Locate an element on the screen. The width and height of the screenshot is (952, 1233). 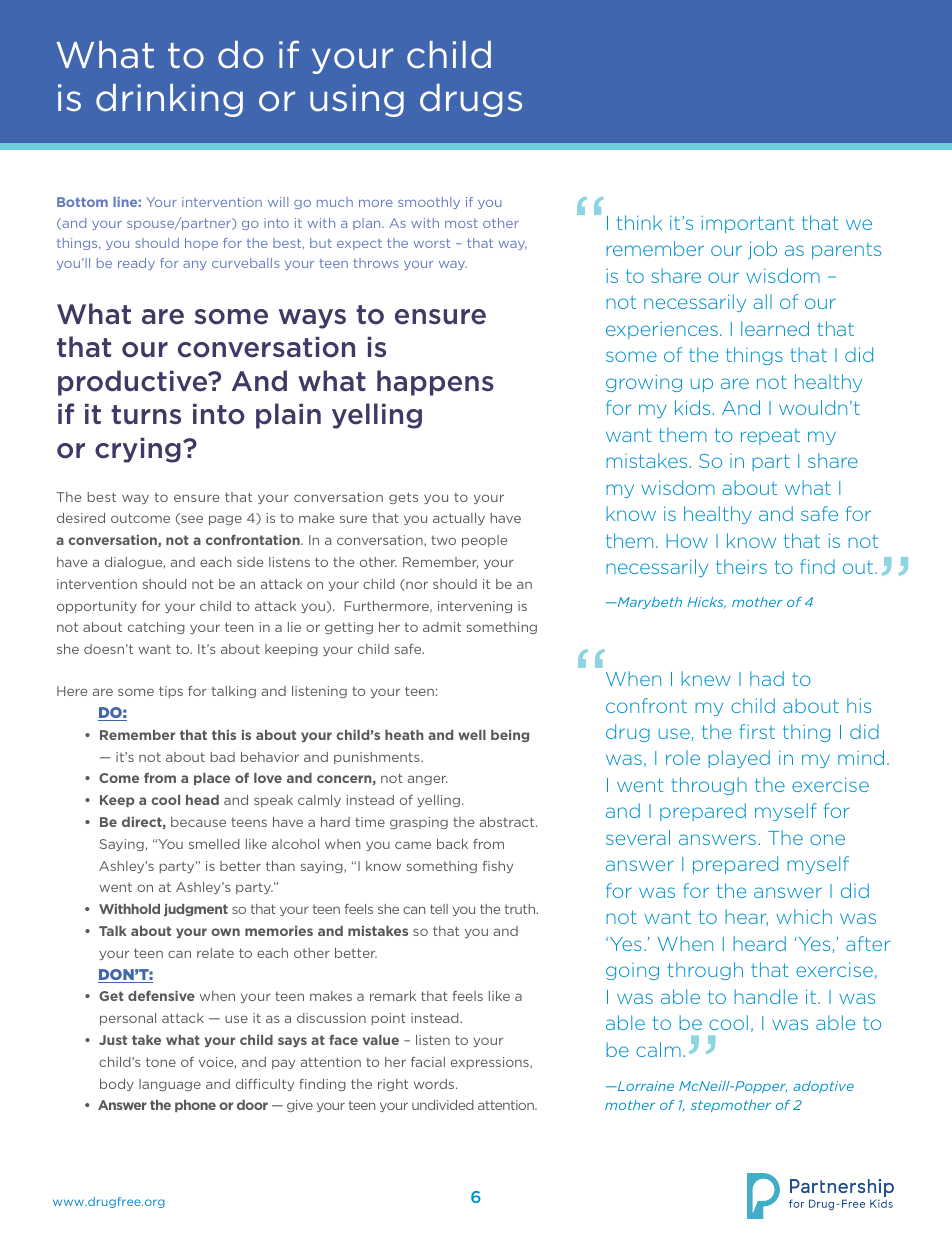
adoptive is located at coordinates (823, 1087).
